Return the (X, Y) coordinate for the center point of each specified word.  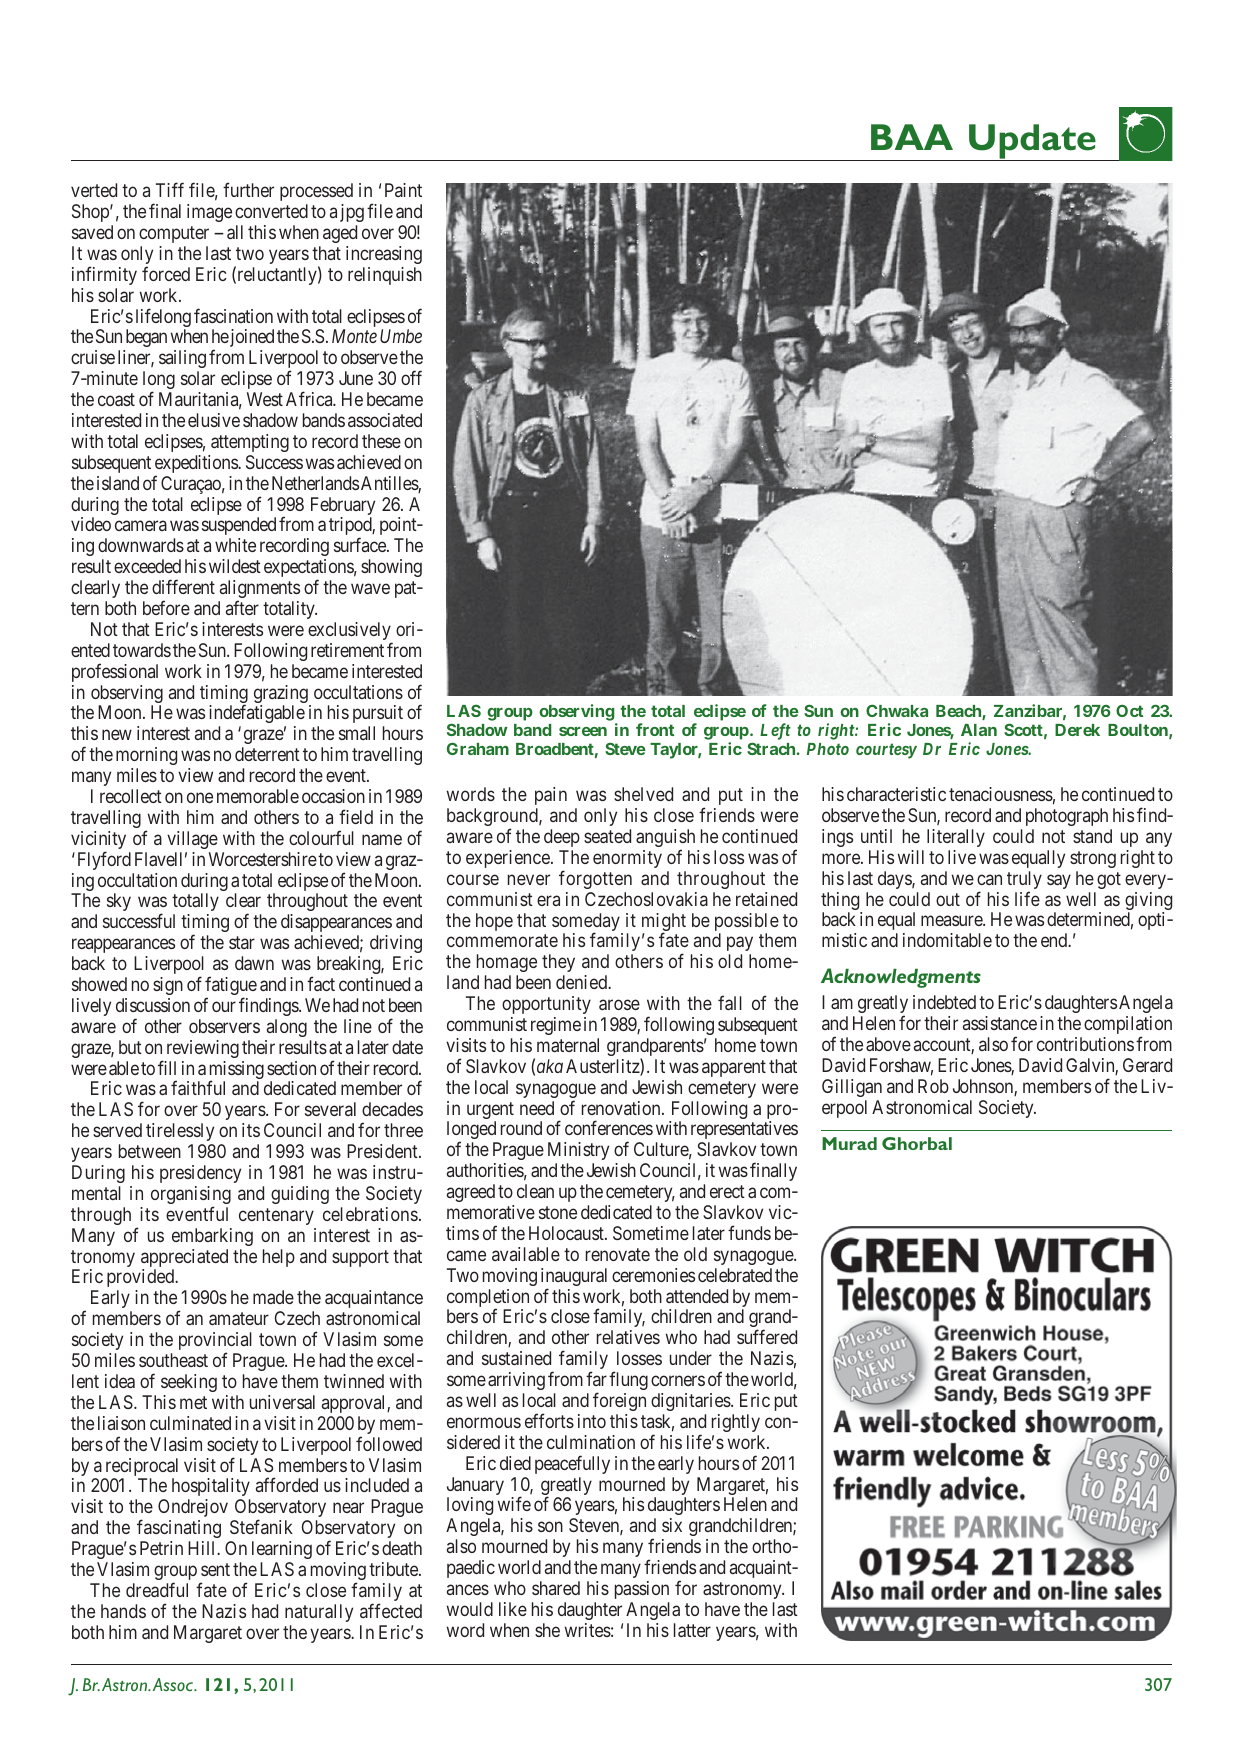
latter (692, 1630)
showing (391, 568)
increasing (384, 255)
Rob (933, 1086)
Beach (959, 712)
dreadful (157, 1589)
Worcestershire (263, 859)
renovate (618, 1254)
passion (642, 1590)
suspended (239, 526)
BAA (912, 137)
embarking (212, 1237)
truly (1024, 881)
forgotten (595, 879)
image (209, 213)
